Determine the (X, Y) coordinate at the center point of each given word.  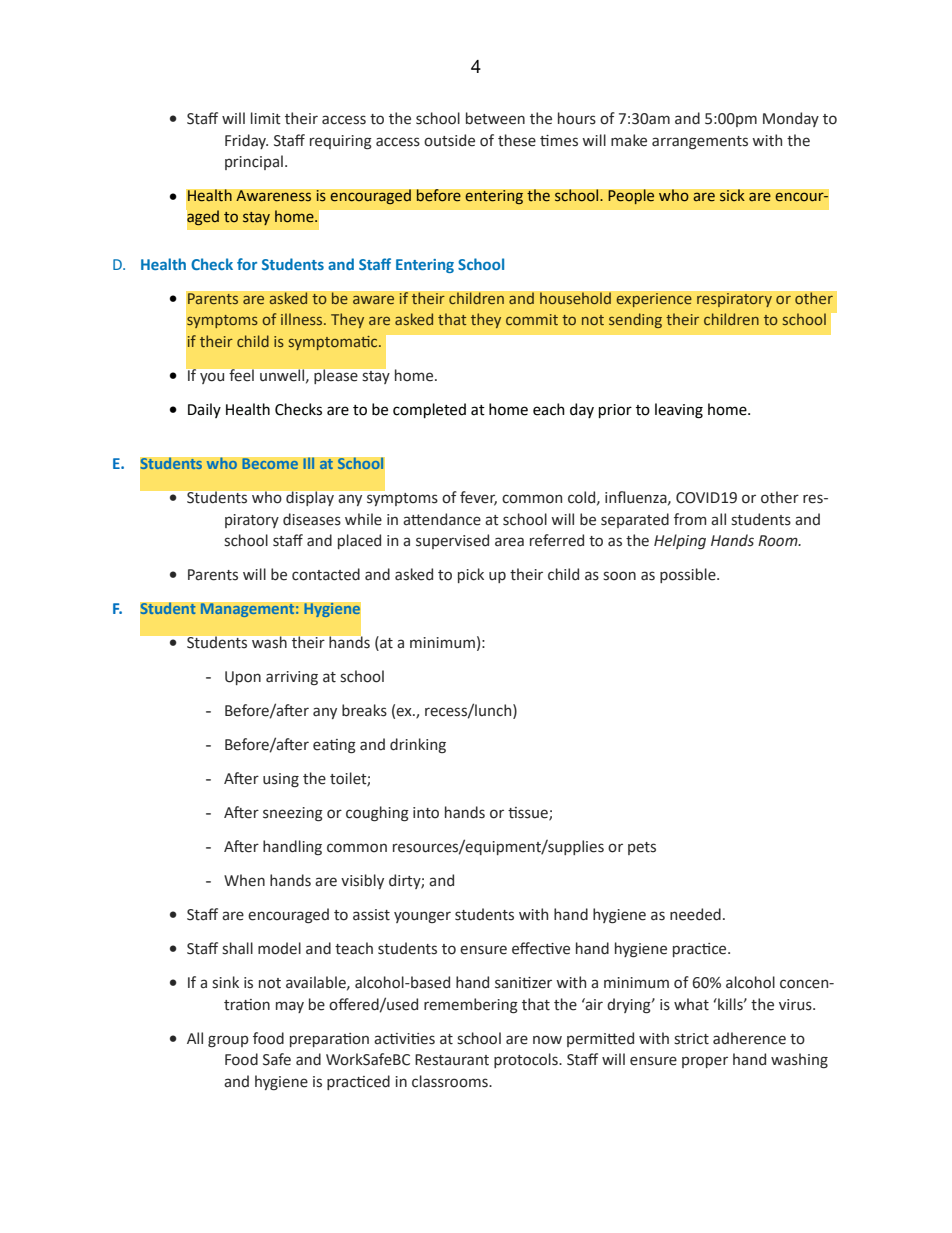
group (228, 1041)
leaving (679, 411)
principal (254, 162)
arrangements (700, 143)
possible (689, 575)
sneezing (293, 814)
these (517, 140)
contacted (326, 574)
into (426, 813)
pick (471, 575)
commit (532, 319)
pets (642, 848)
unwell (283, 376)
